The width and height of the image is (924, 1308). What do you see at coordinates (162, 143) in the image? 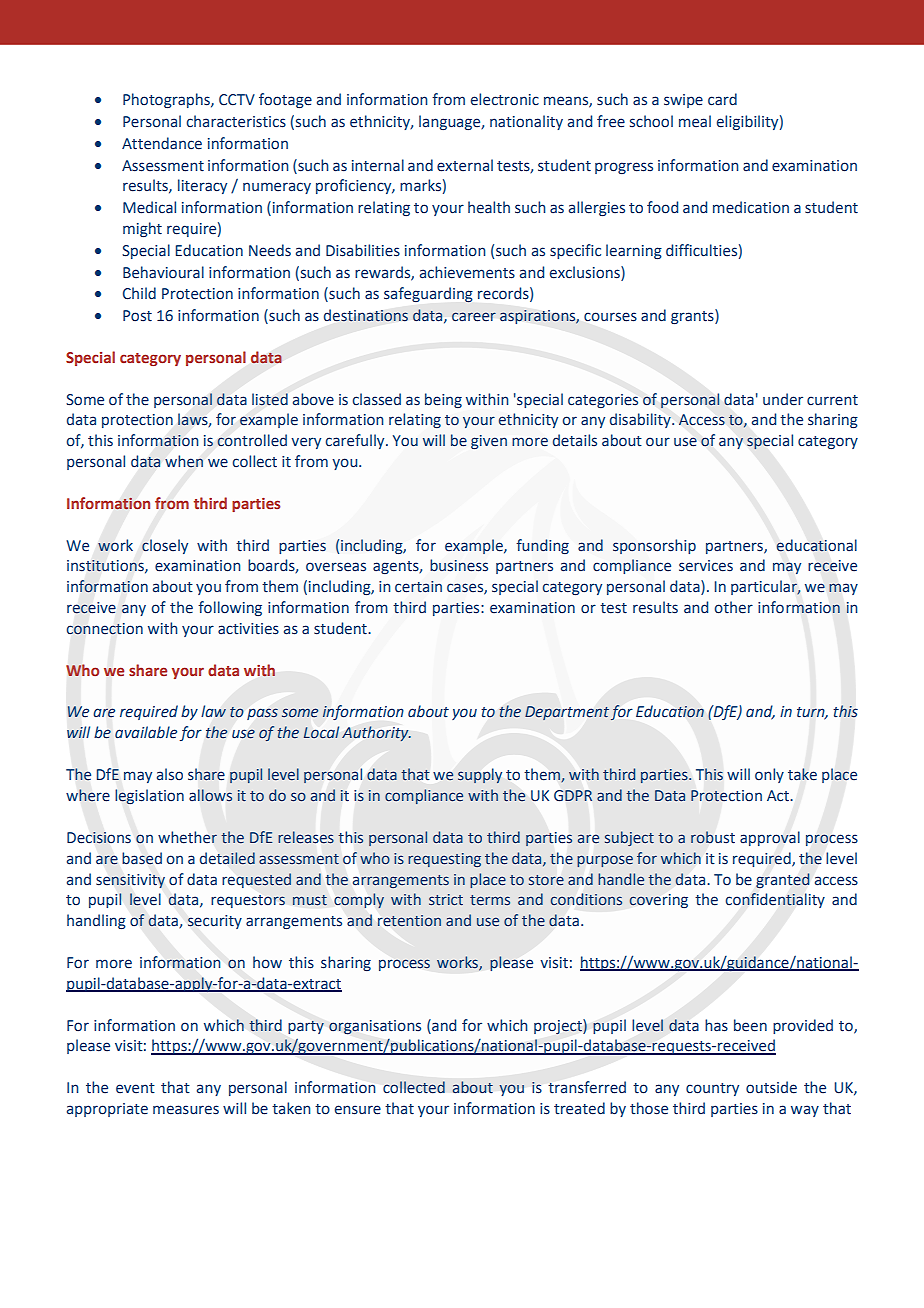
I see `Attendance` at bounding box center [162, 143].
